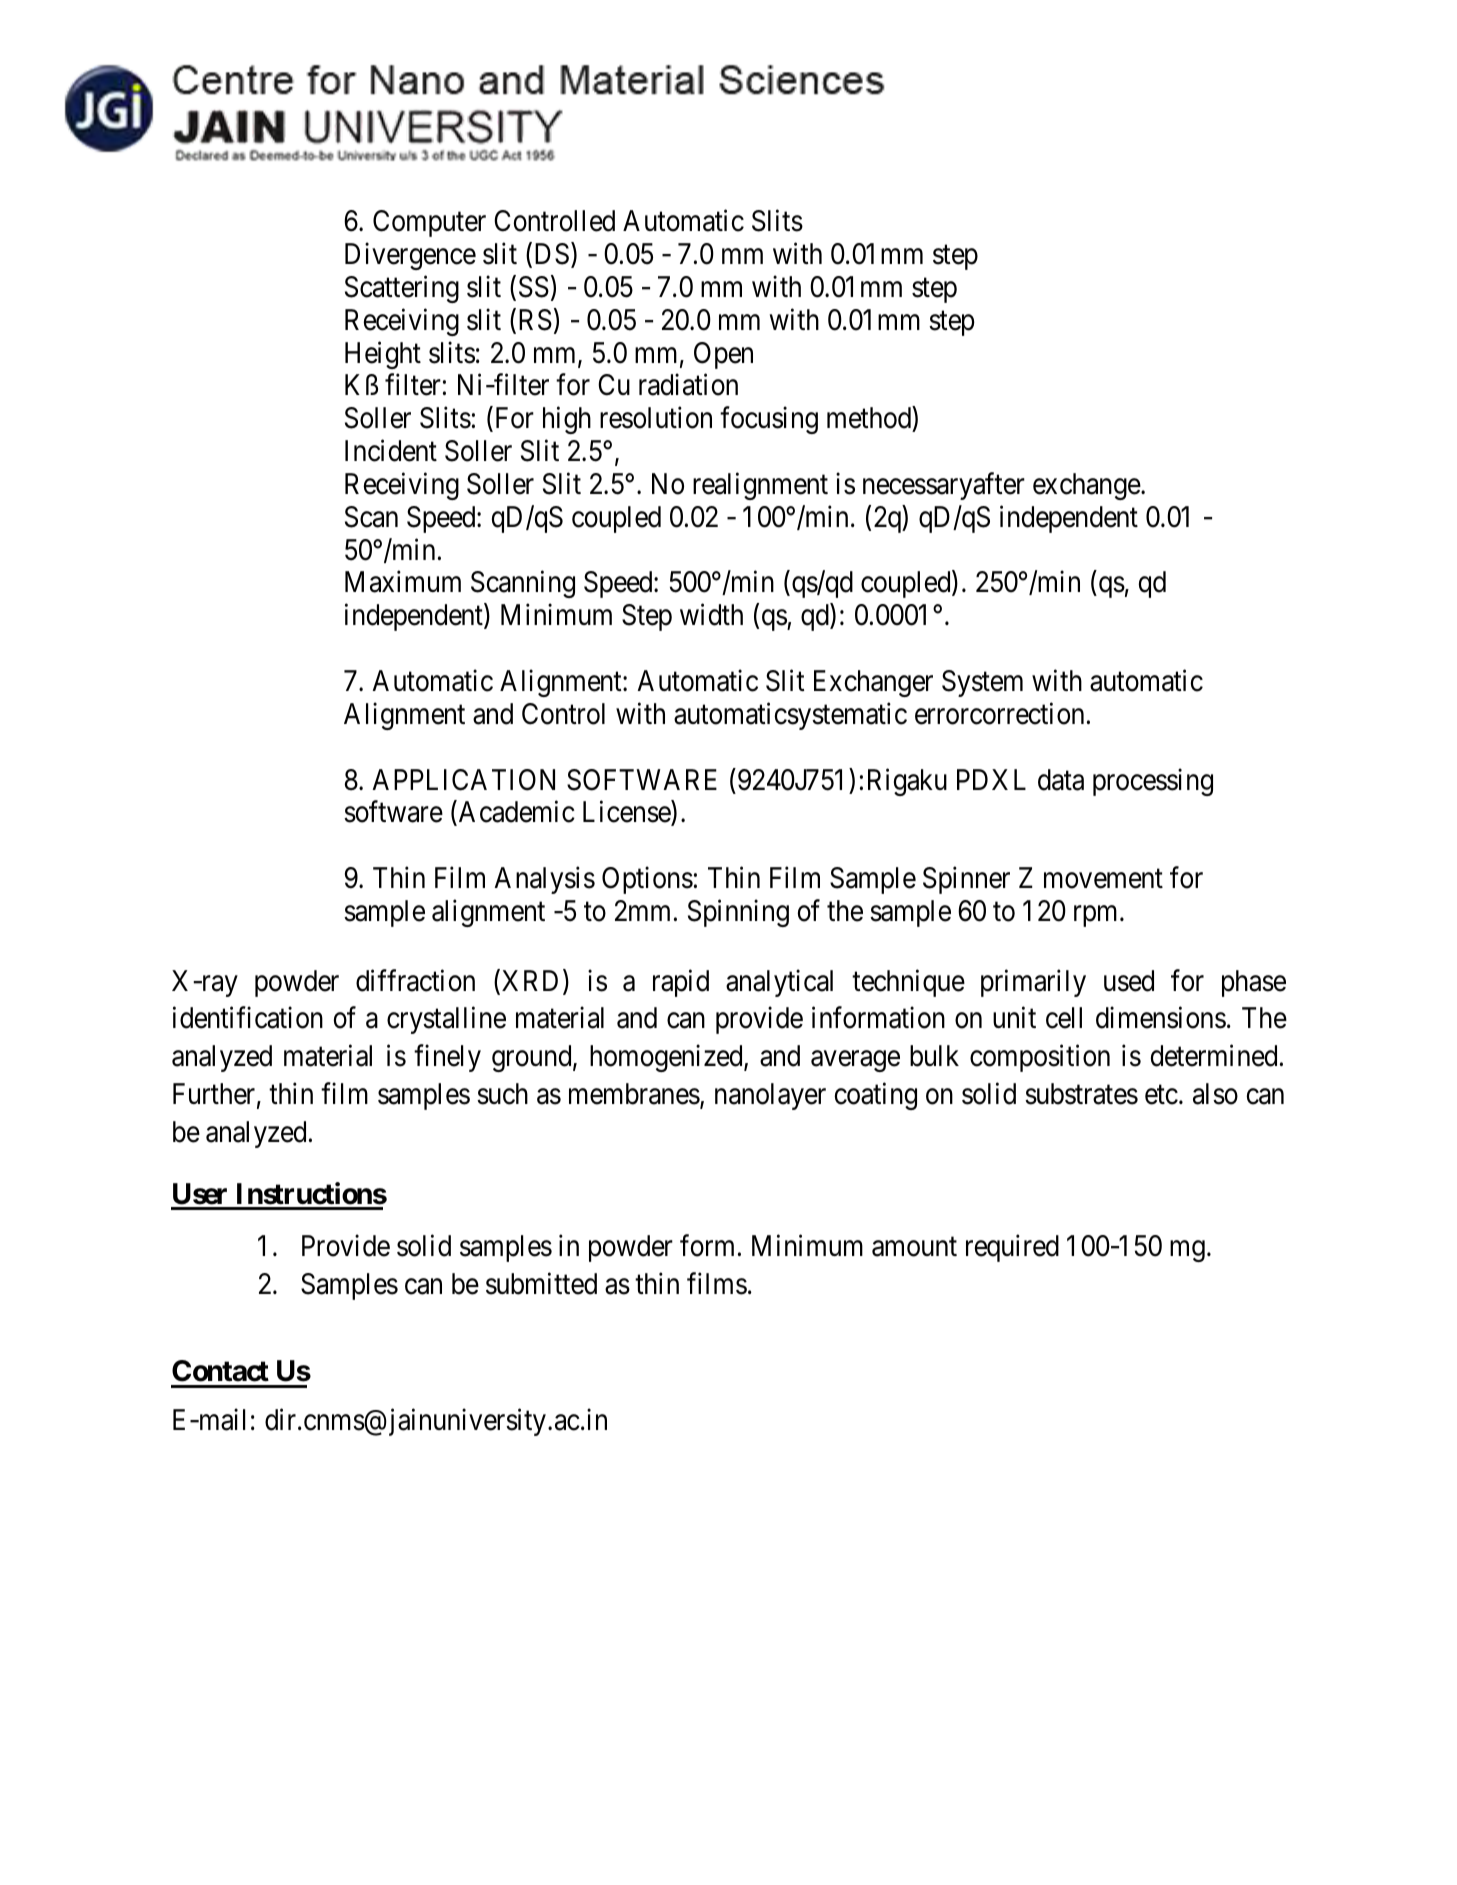  Describe the element at coordinates (769, 420) in the screenshot. I see `focusing` at that location.
